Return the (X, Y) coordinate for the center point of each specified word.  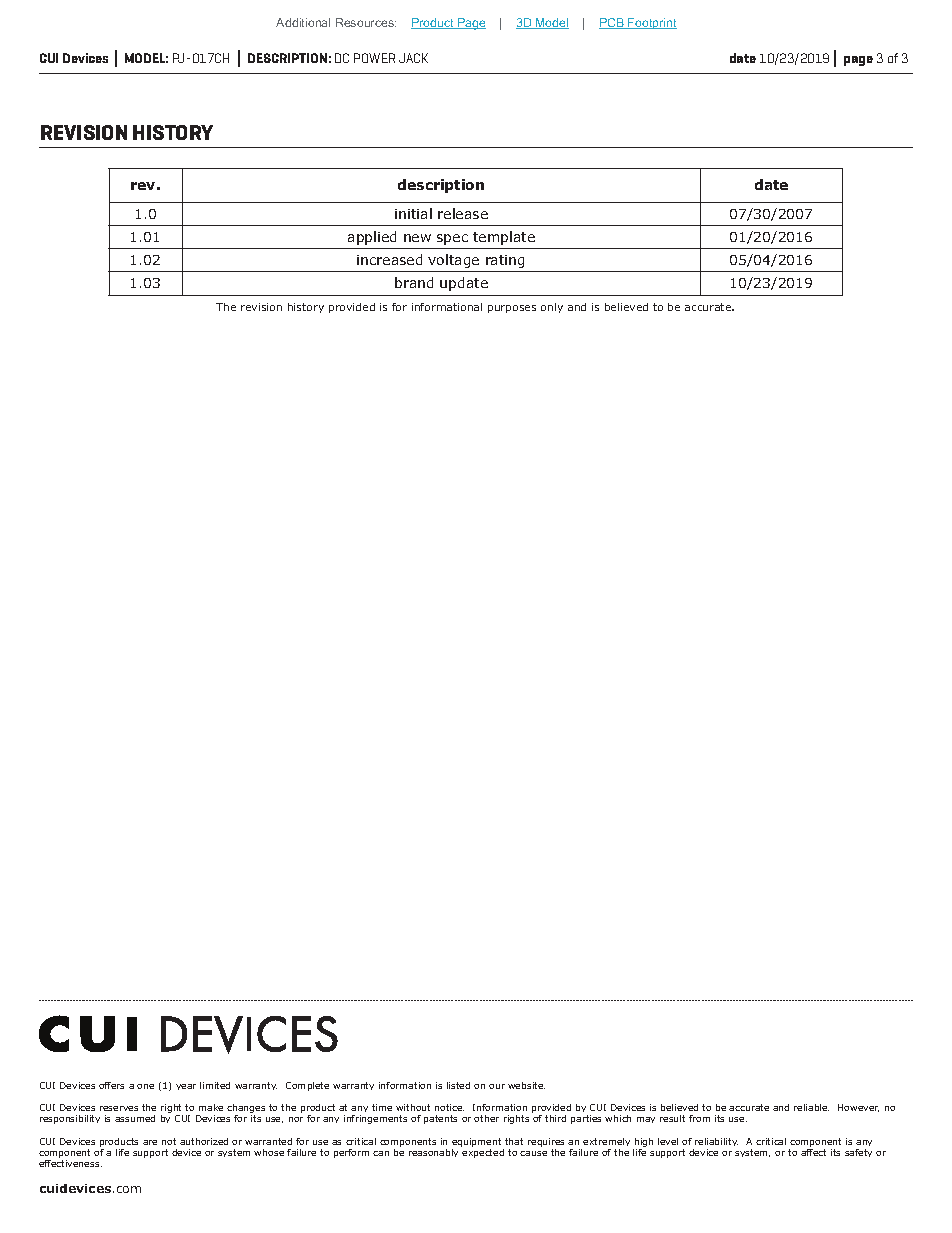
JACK (413, 58)
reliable (811, 1107)
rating (505, 261)
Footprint (651, 23)
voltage (453, 261)
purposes (512, 309)
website (526, 1085)
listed (458, 1085)
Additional (303, 22)
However (858, 1108)
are (150, 1142)
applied (372, 238)
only (552, 308)
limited (215, 1085)
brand (414, 282)
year (186, 1087)
